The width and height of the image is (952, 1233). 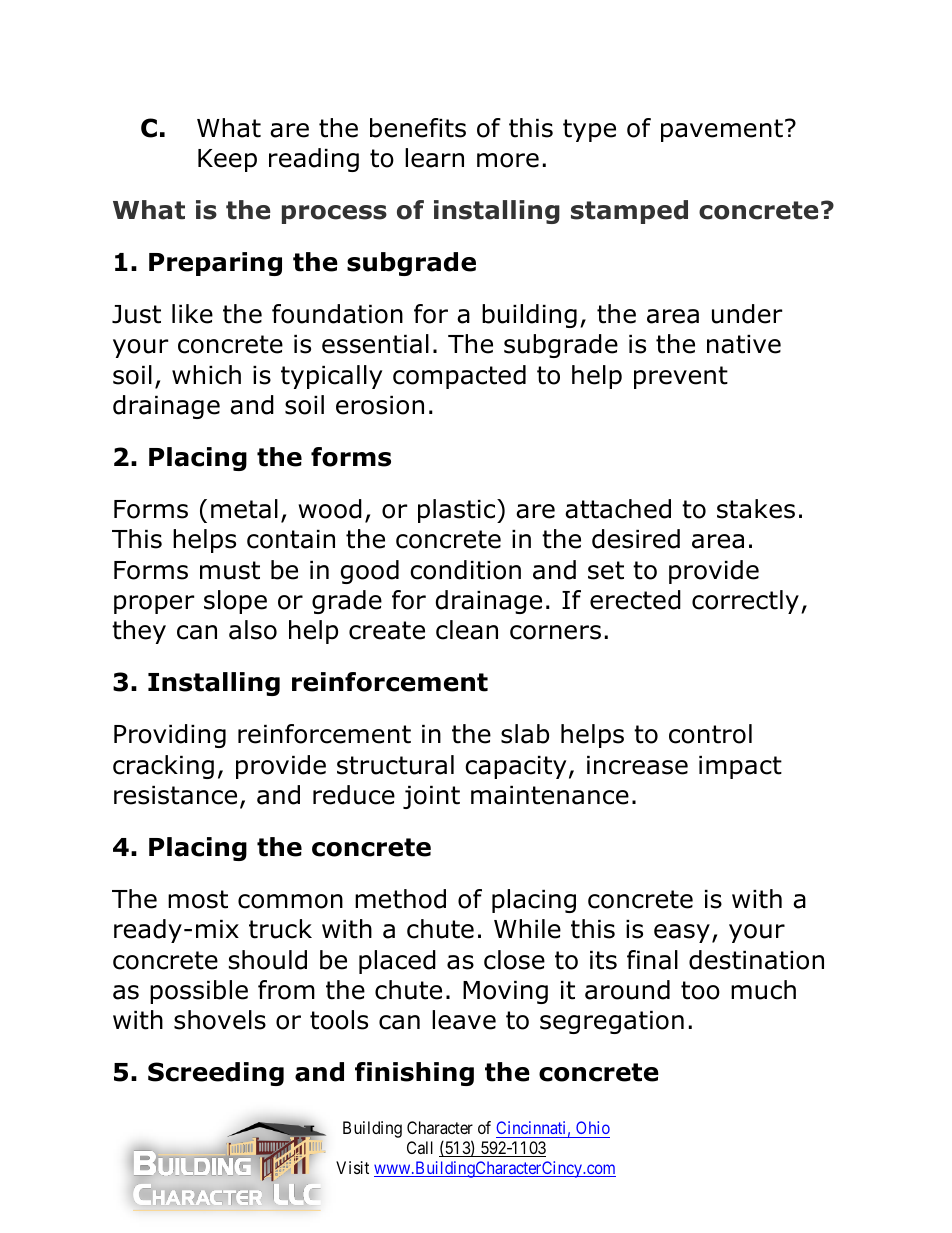 I want to click on finishing, so click(x=414, y=1074).
